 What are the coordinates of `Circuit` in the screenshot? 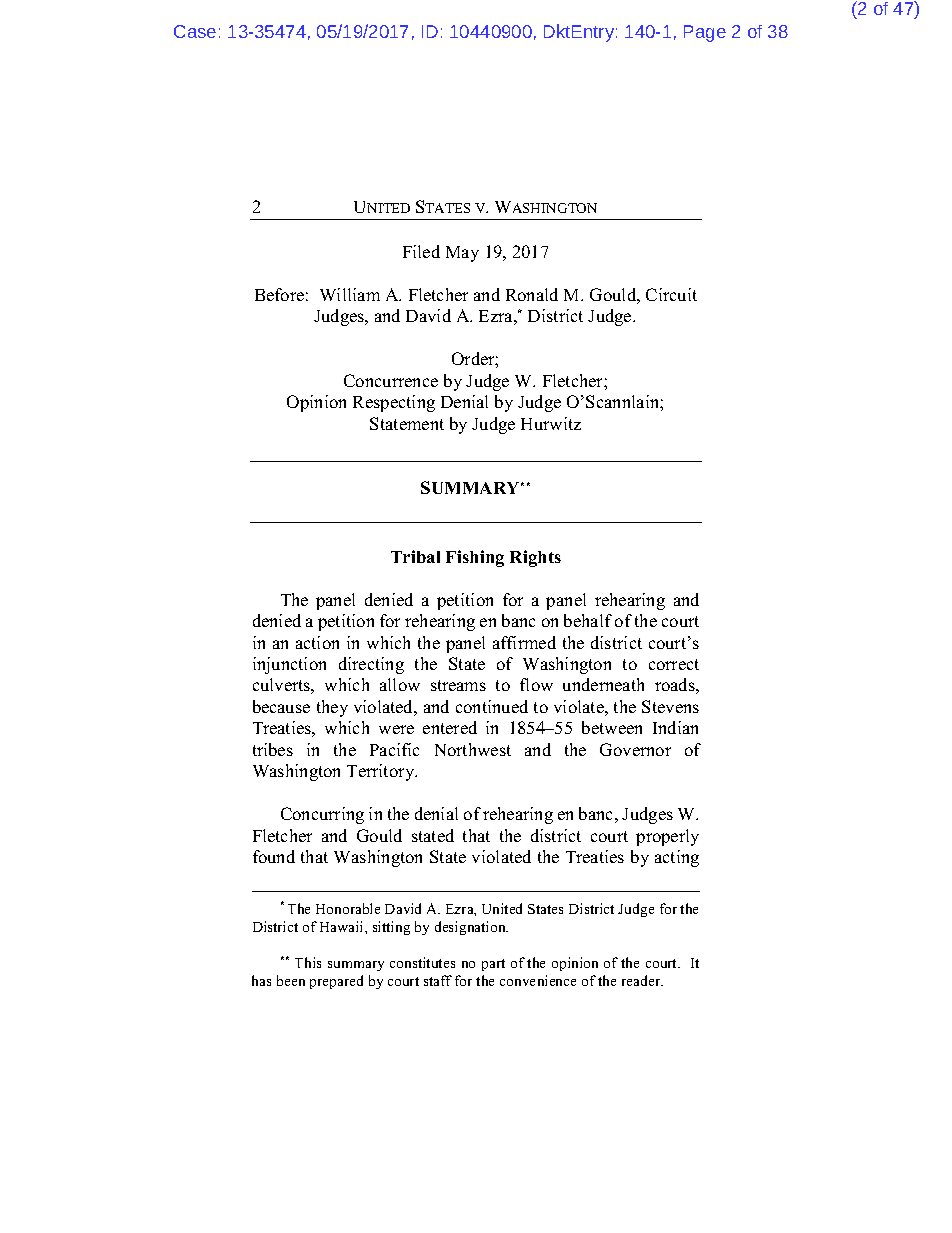 It's located at (671, 294).
